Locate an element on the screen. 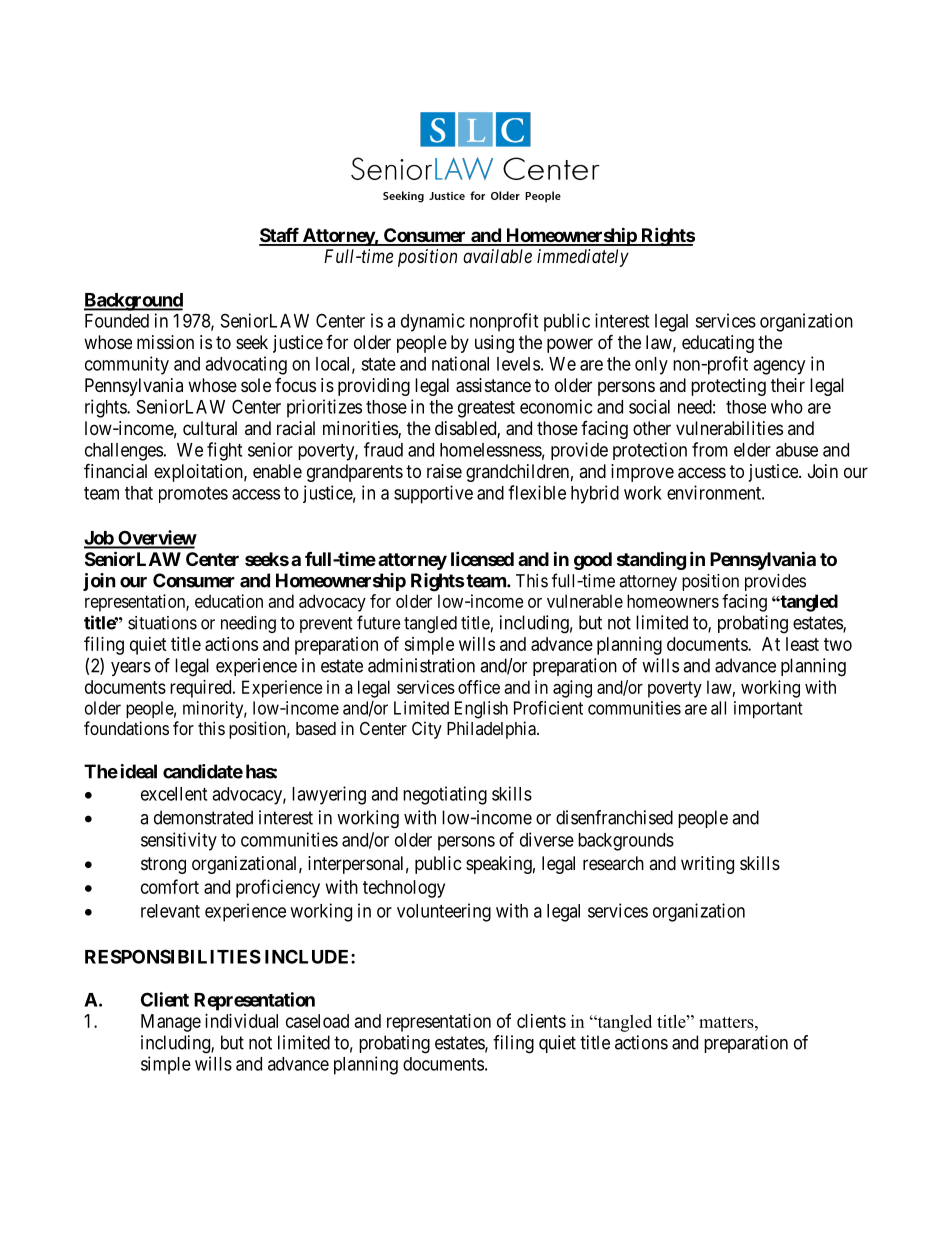 The height and width of the screenshot is (1233, 952). Manage is located at coordinates (171, 1023).
